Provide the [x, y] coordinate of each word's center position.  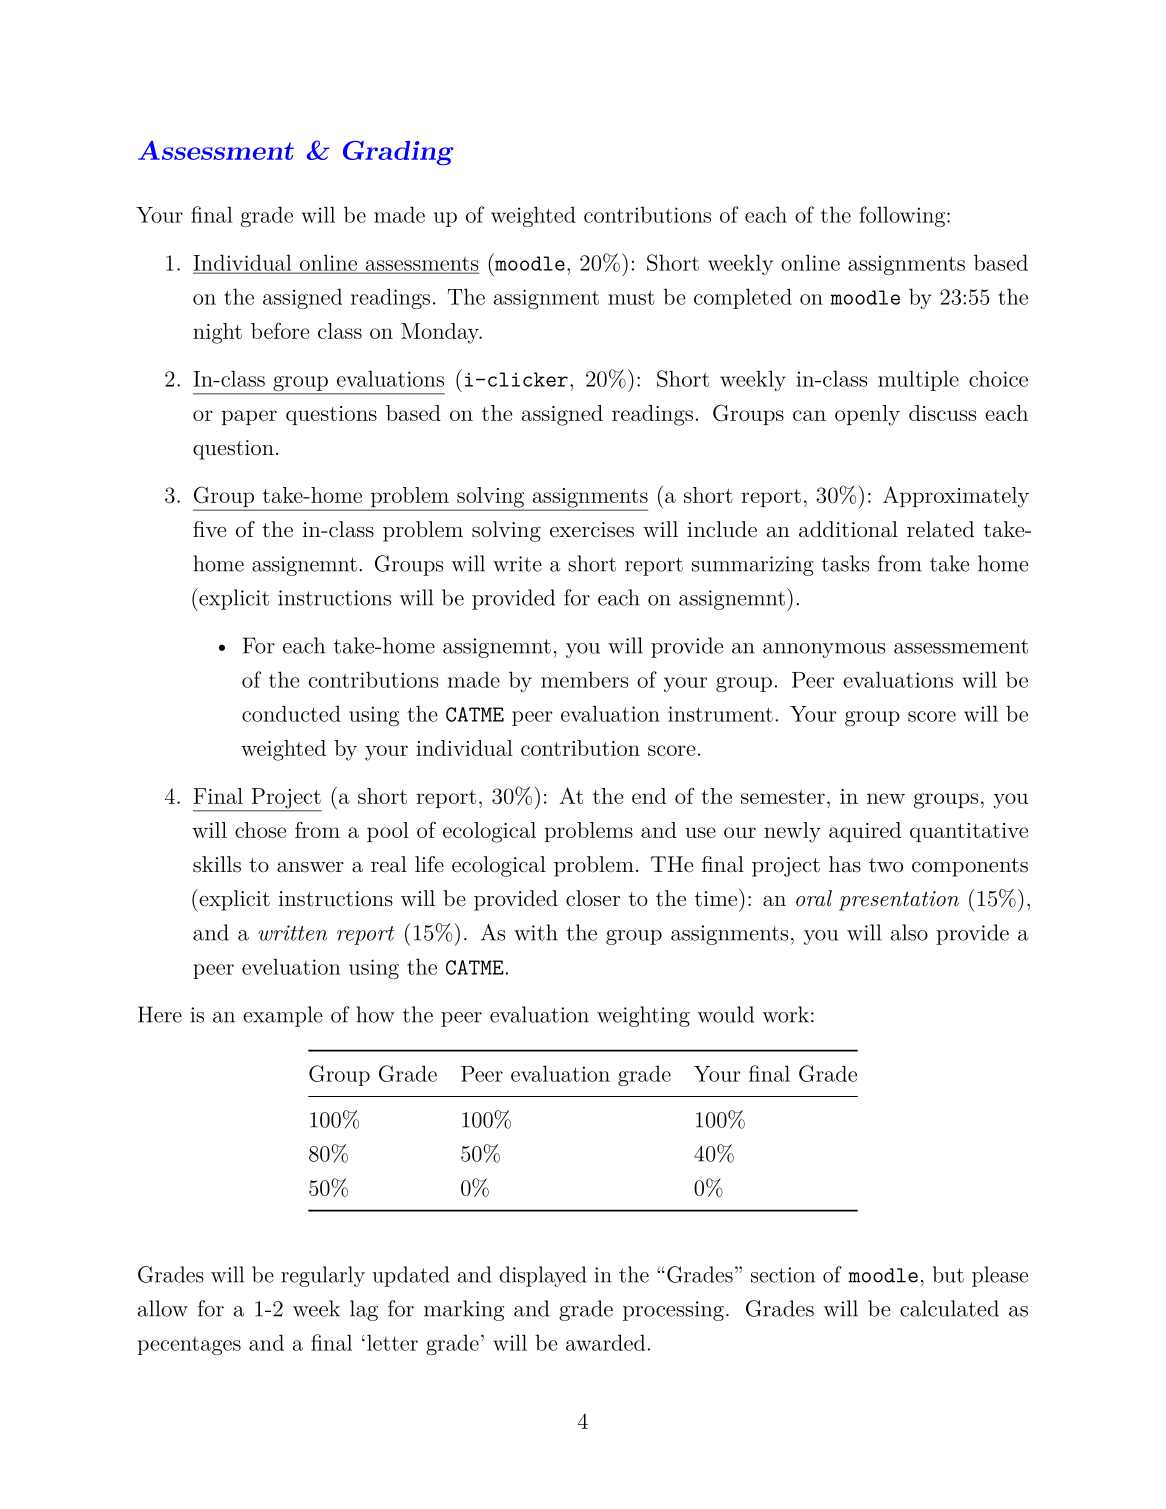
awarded [605, 1342]
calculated [949, 1308]
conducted [291, 713]
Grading [398, 152]
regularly [323, 1276]
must [631, 297]
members [584, 679]
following [902, 216]
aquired [865, 832]
